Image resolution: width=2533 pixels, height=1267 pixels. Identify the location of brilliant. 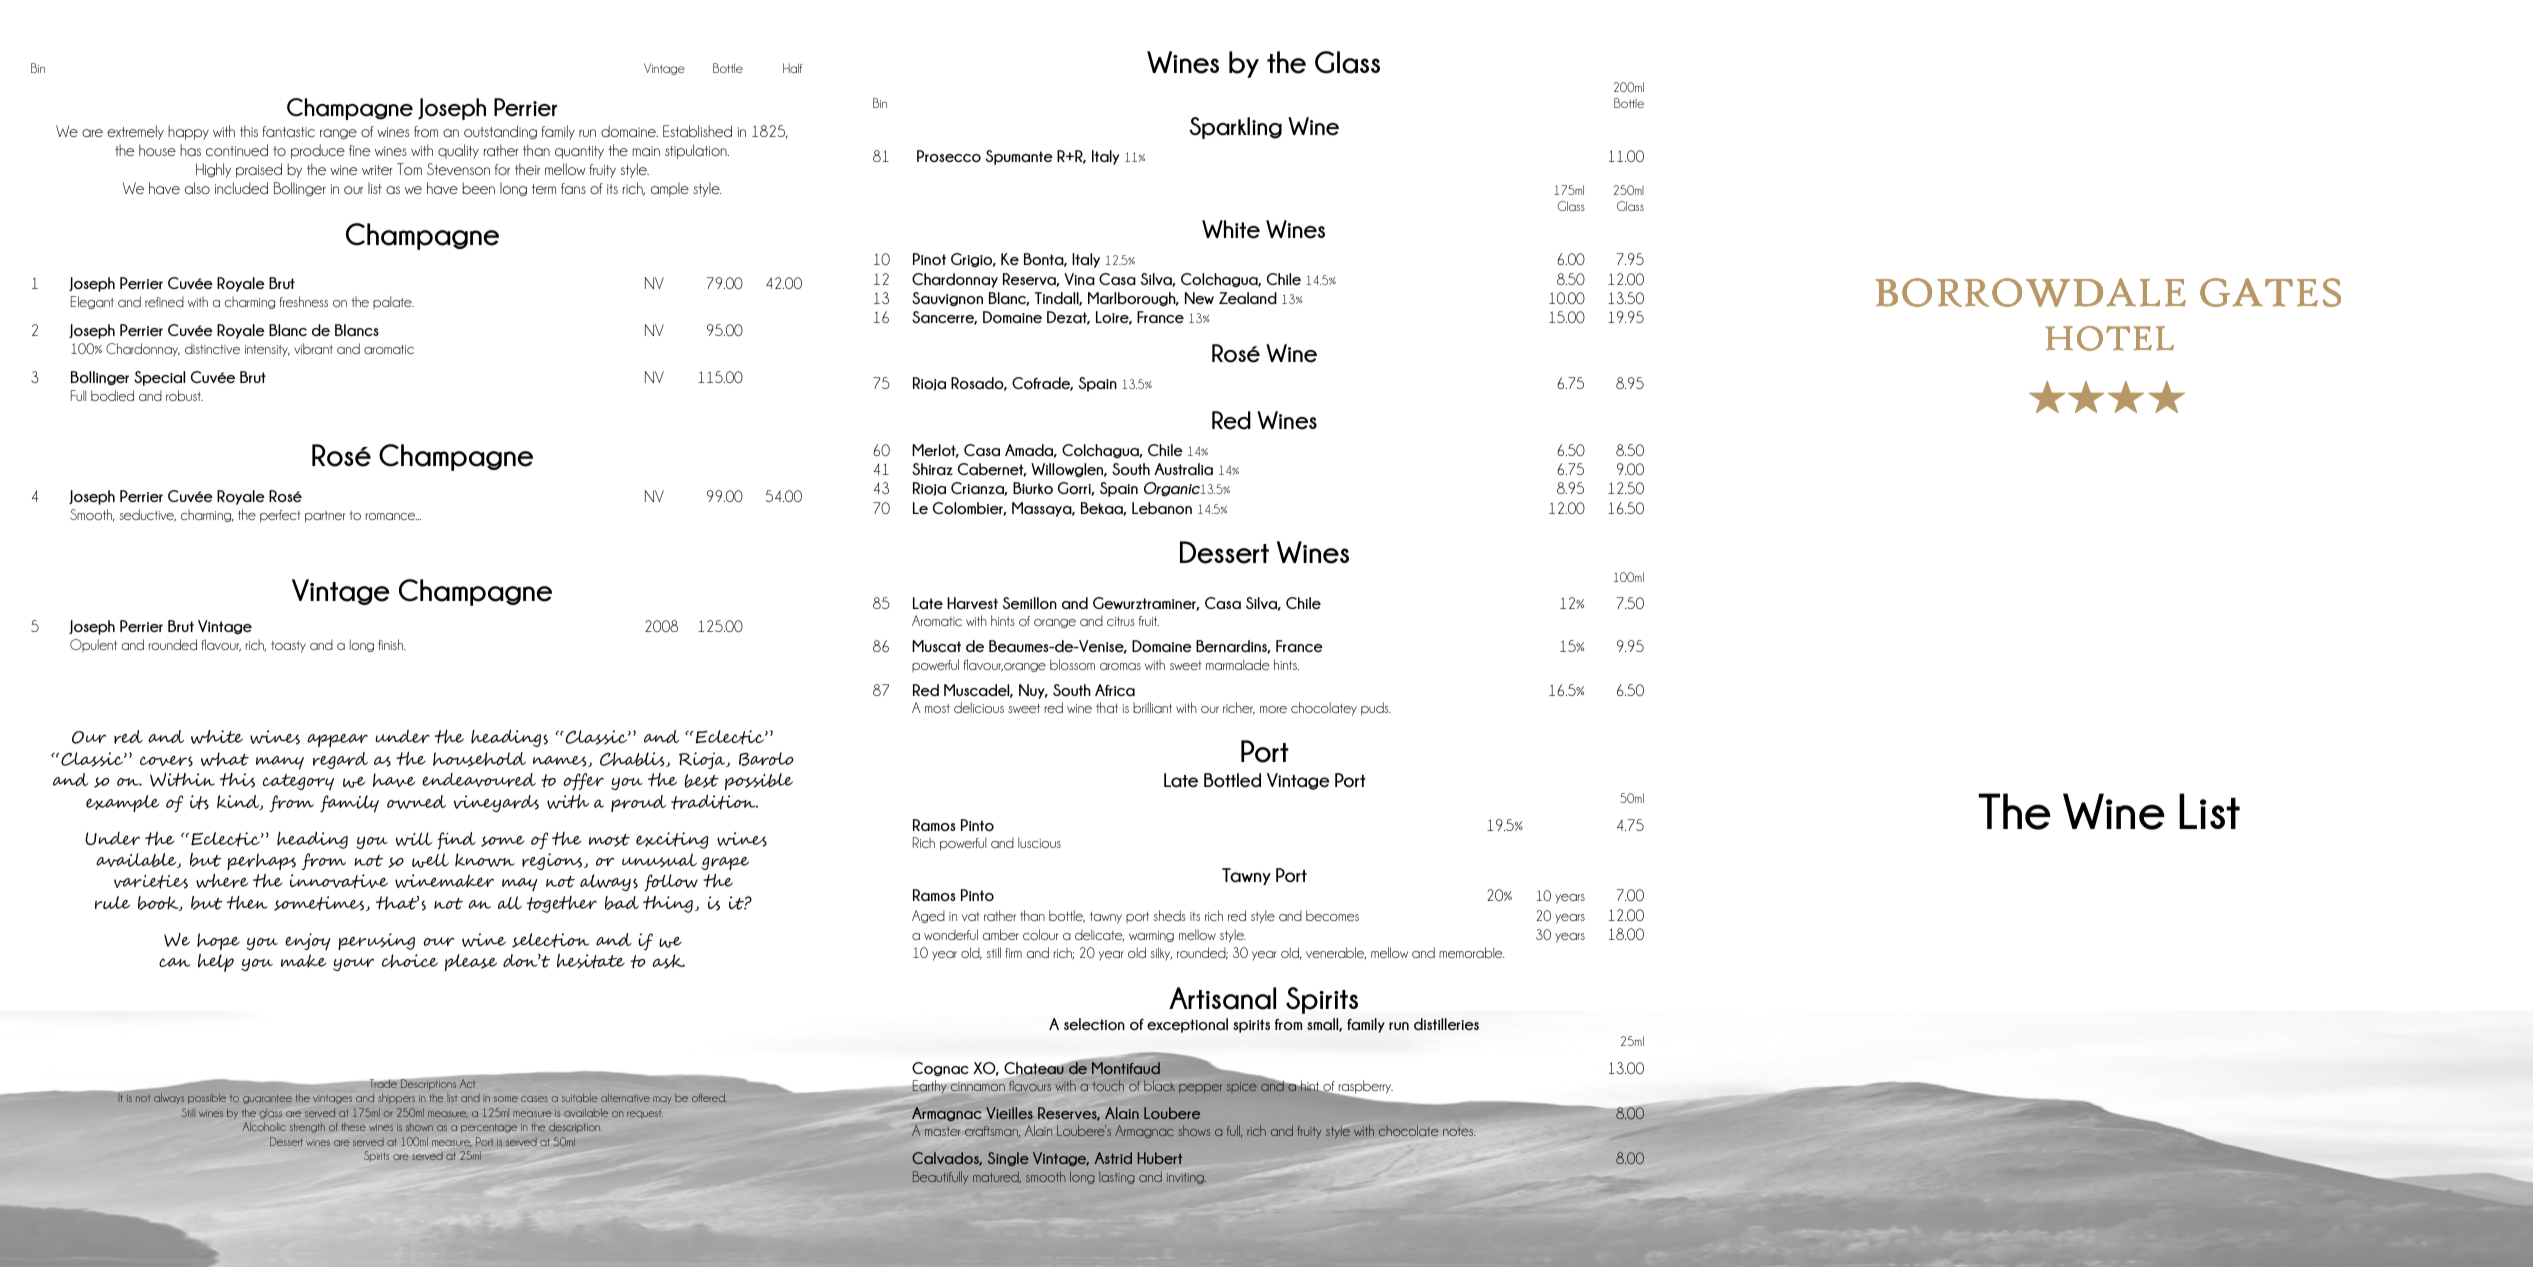
(1152, 707).
